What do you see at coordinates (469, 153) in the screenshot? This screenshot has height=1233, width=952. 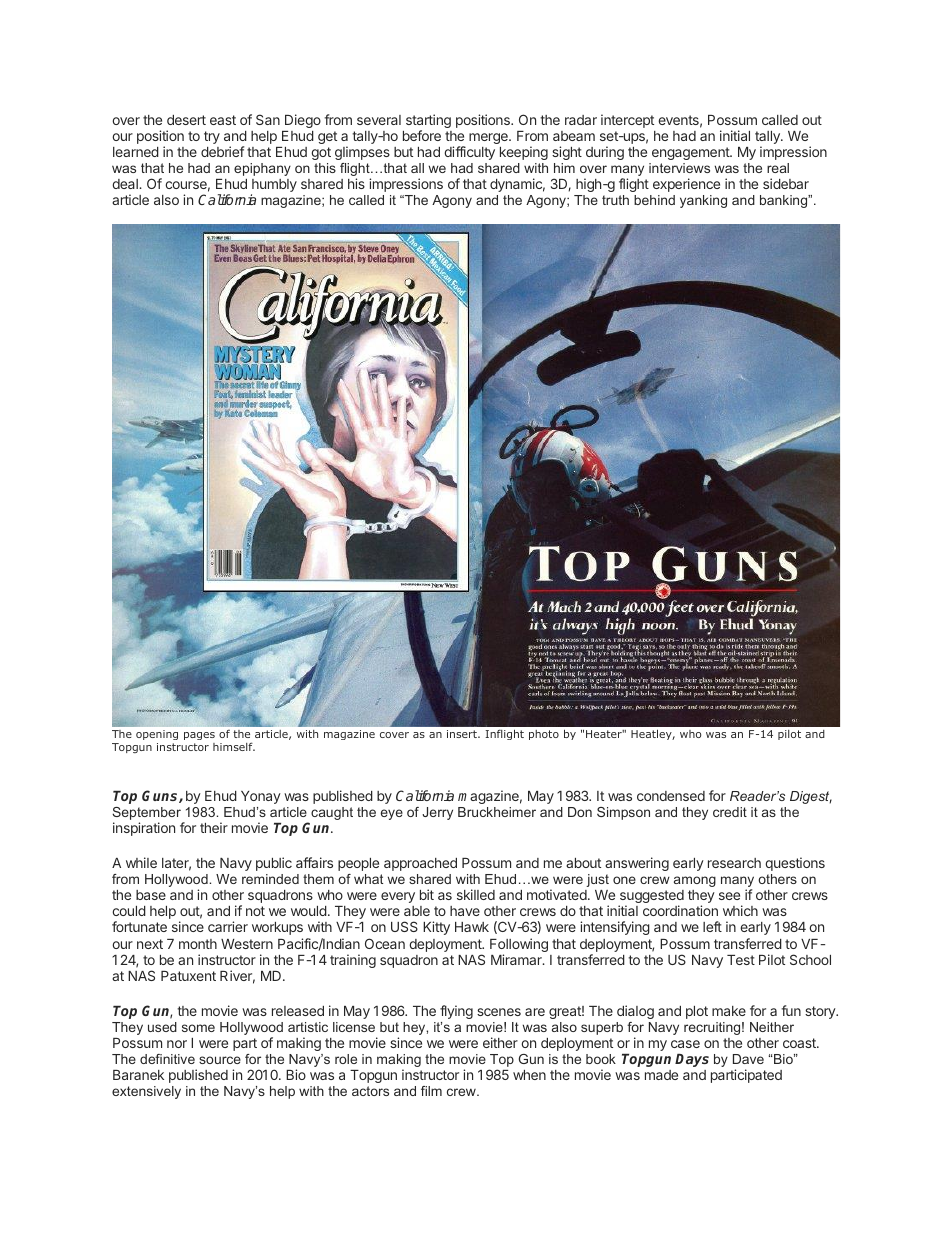 I see `difficulty` at bounding box center [469, 153].
